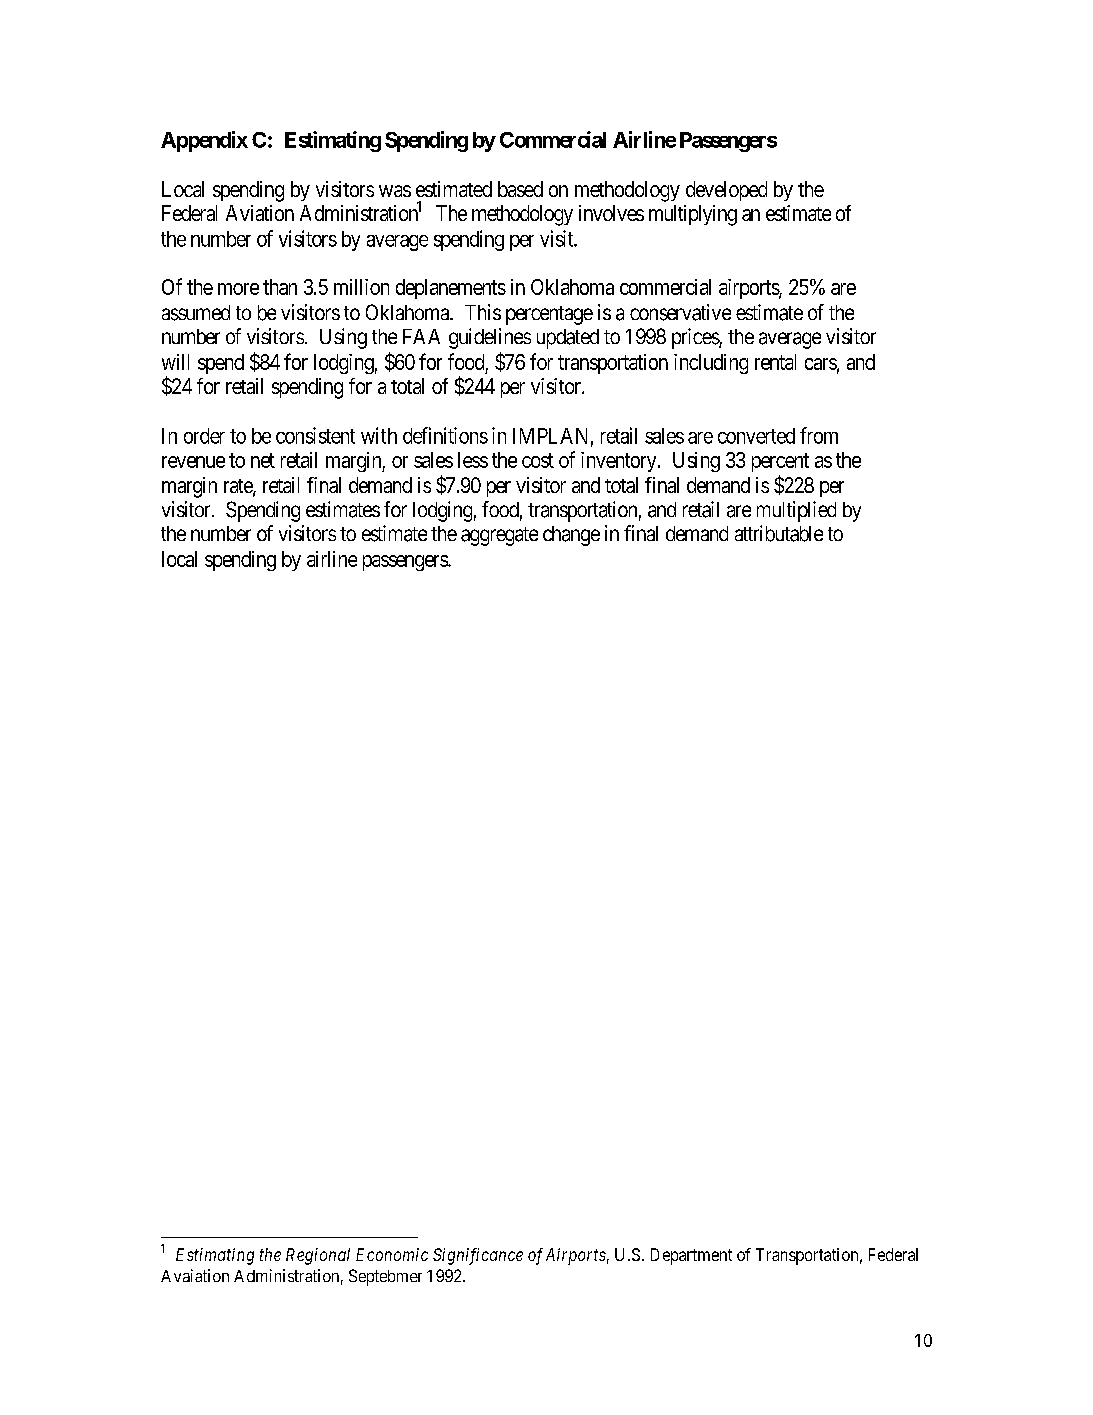 This document has height=1415, width=1093. What do you see at coordinates (392, 1254) in the document?
I see `Economic` at bounding box center [392, 1254].
